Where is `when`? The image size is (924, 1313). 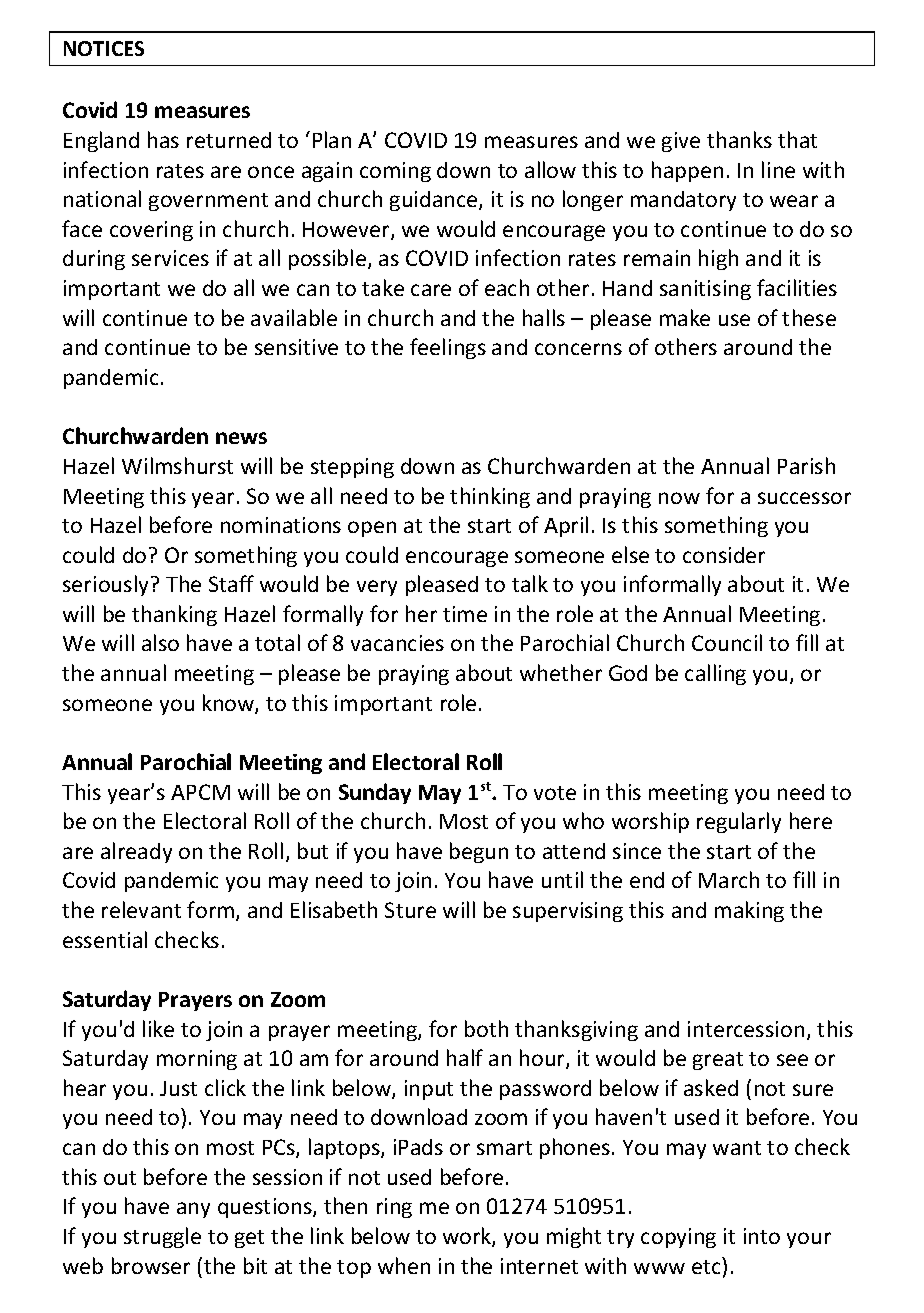 when is located at coordinates (404, 1265).
